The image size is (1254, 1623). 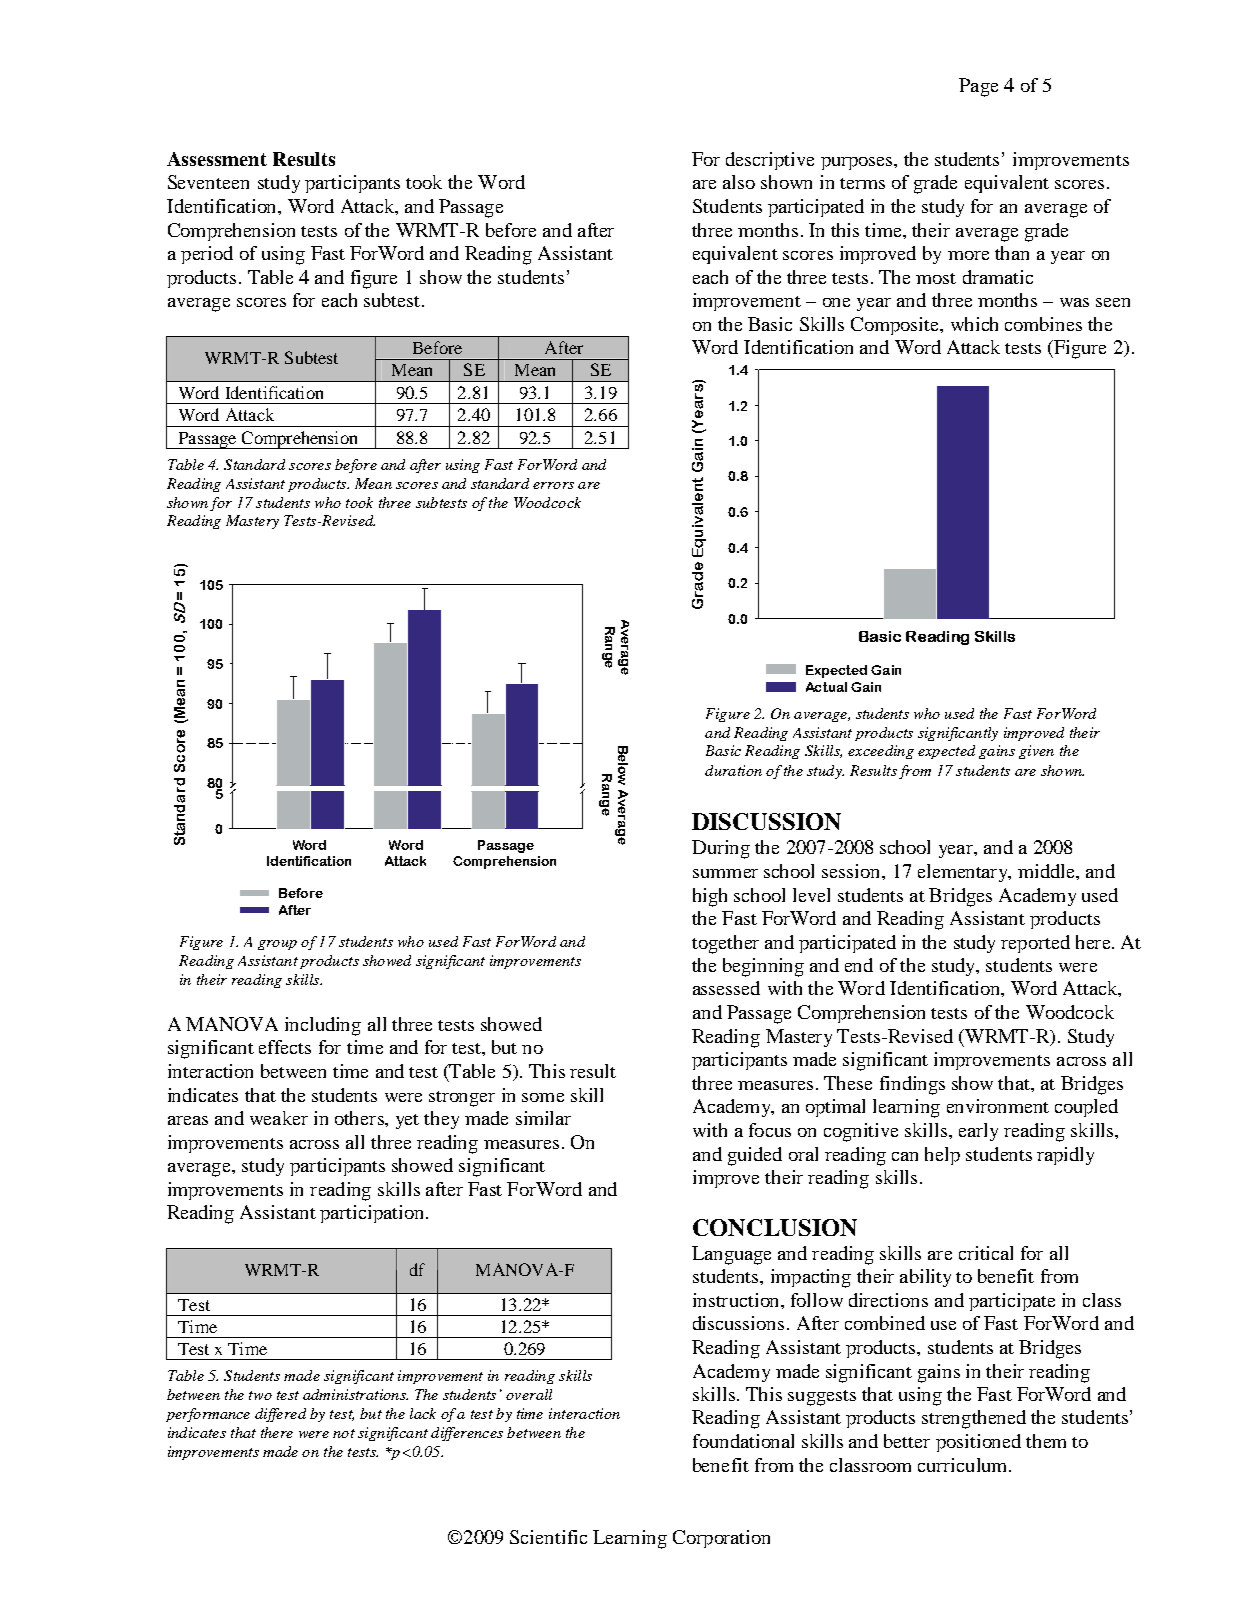 What do you see at coordinates (978, 1132) in the image?
I see `early` at bounding box center [978, 1132].
